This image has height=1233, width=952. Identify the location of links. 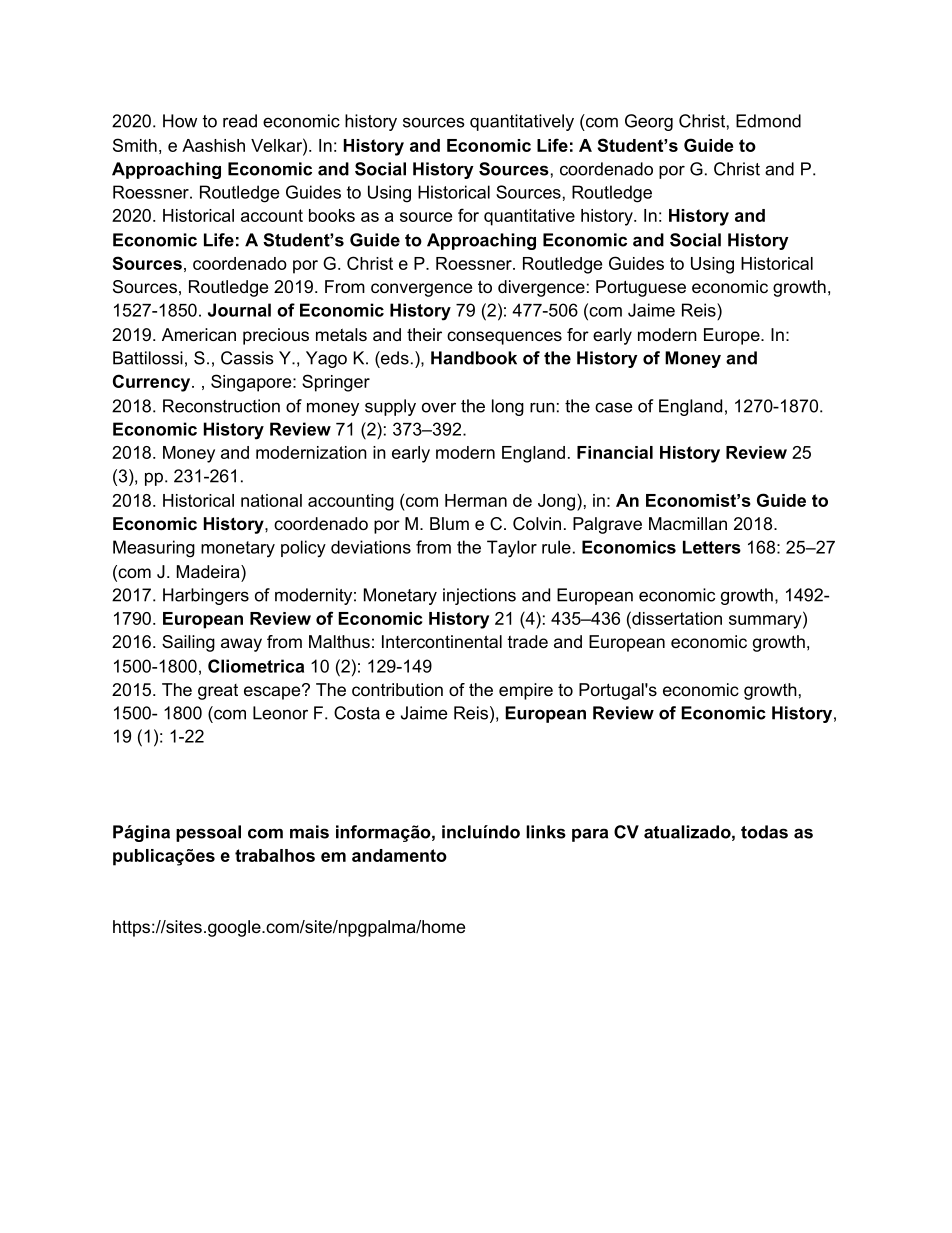
(546, 832).
